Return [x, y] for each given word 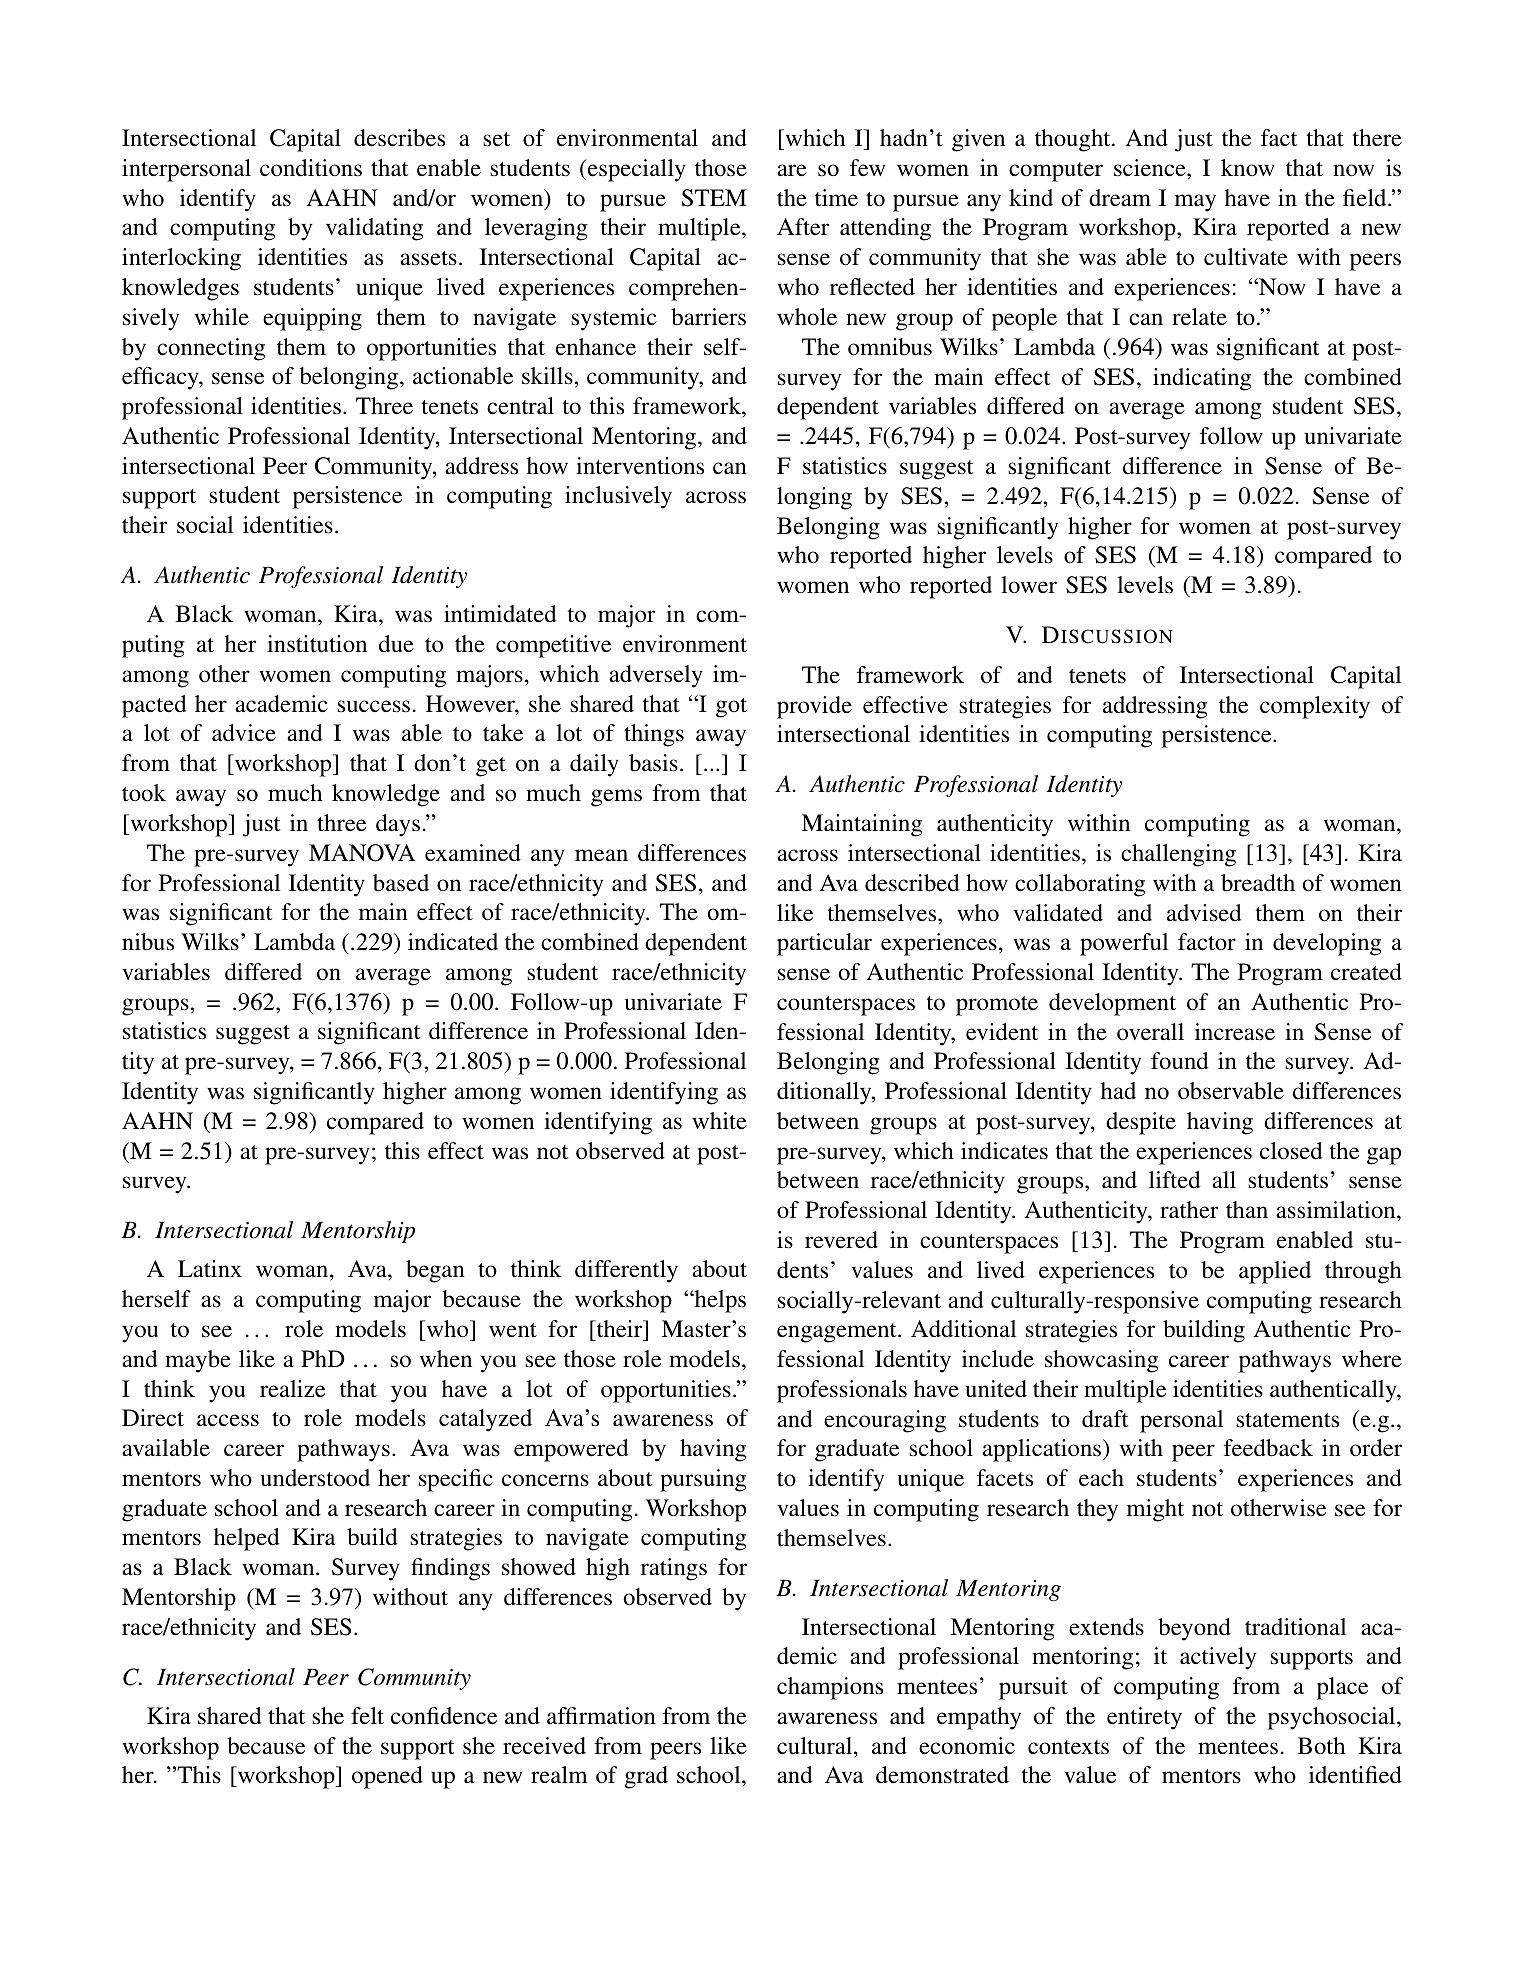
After [803, 226]
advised [1204, 913]
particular [824, 944]
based [401, 883]
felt [367, 1716]
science [1151, 168]
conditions [311, 168]
